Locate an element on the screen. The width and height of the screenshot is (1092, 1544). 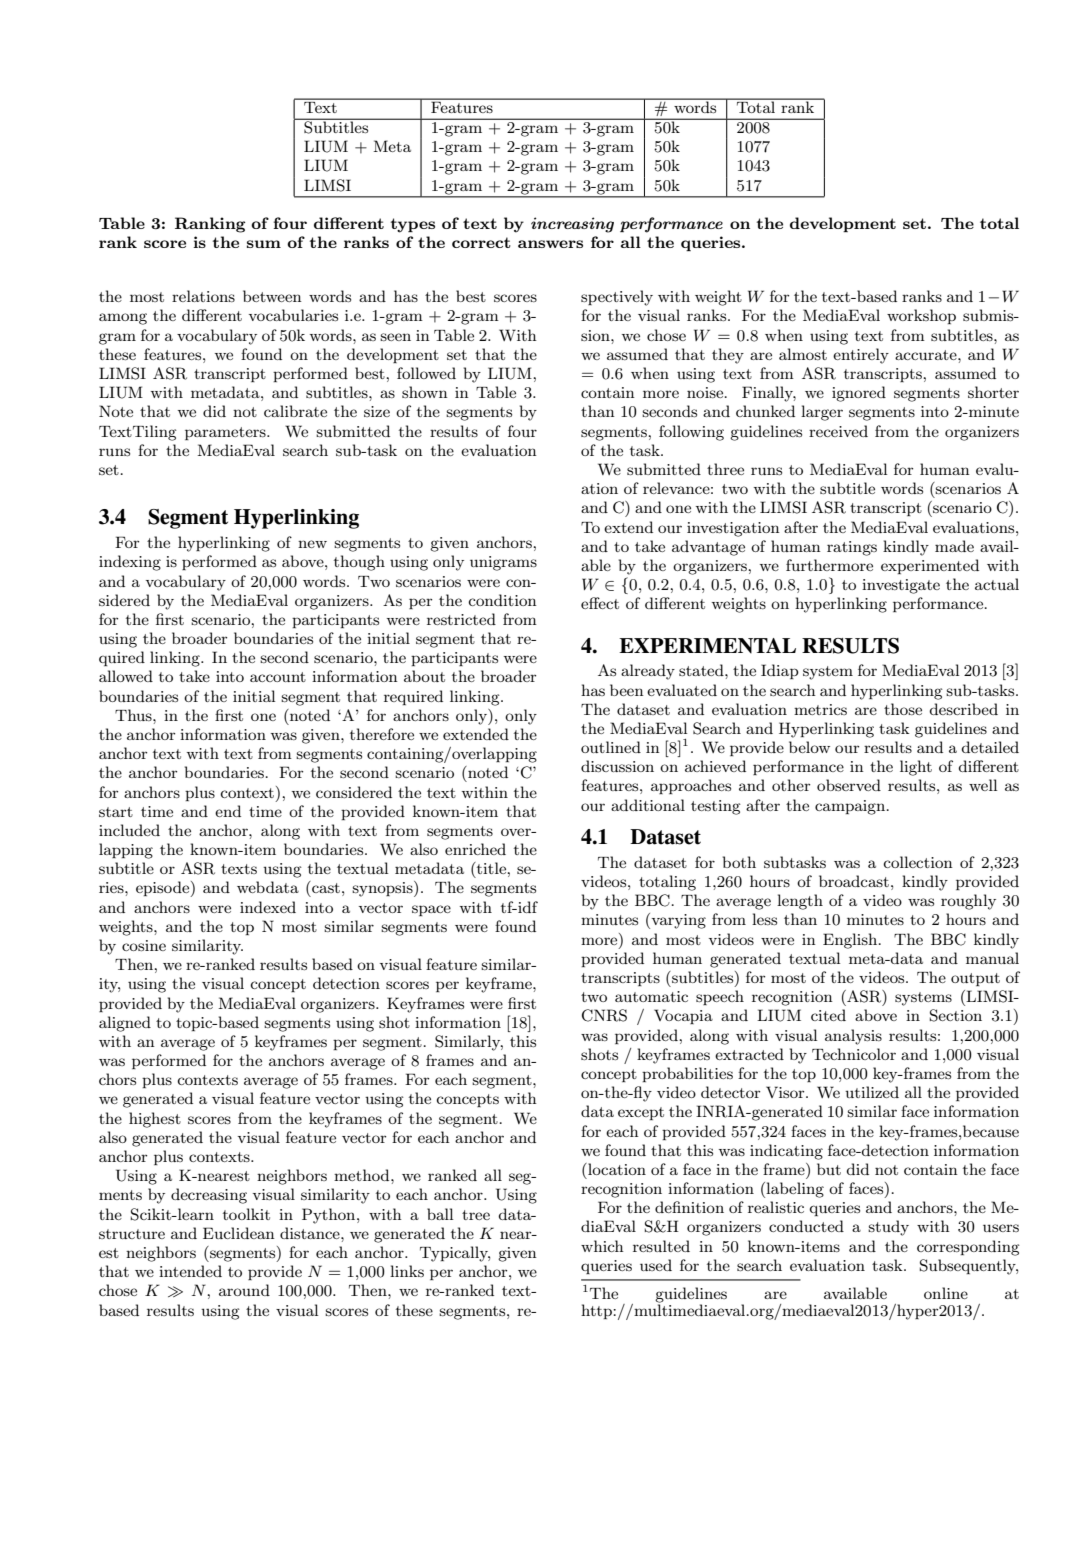
aligned is located at coordinates (125, 1024).
